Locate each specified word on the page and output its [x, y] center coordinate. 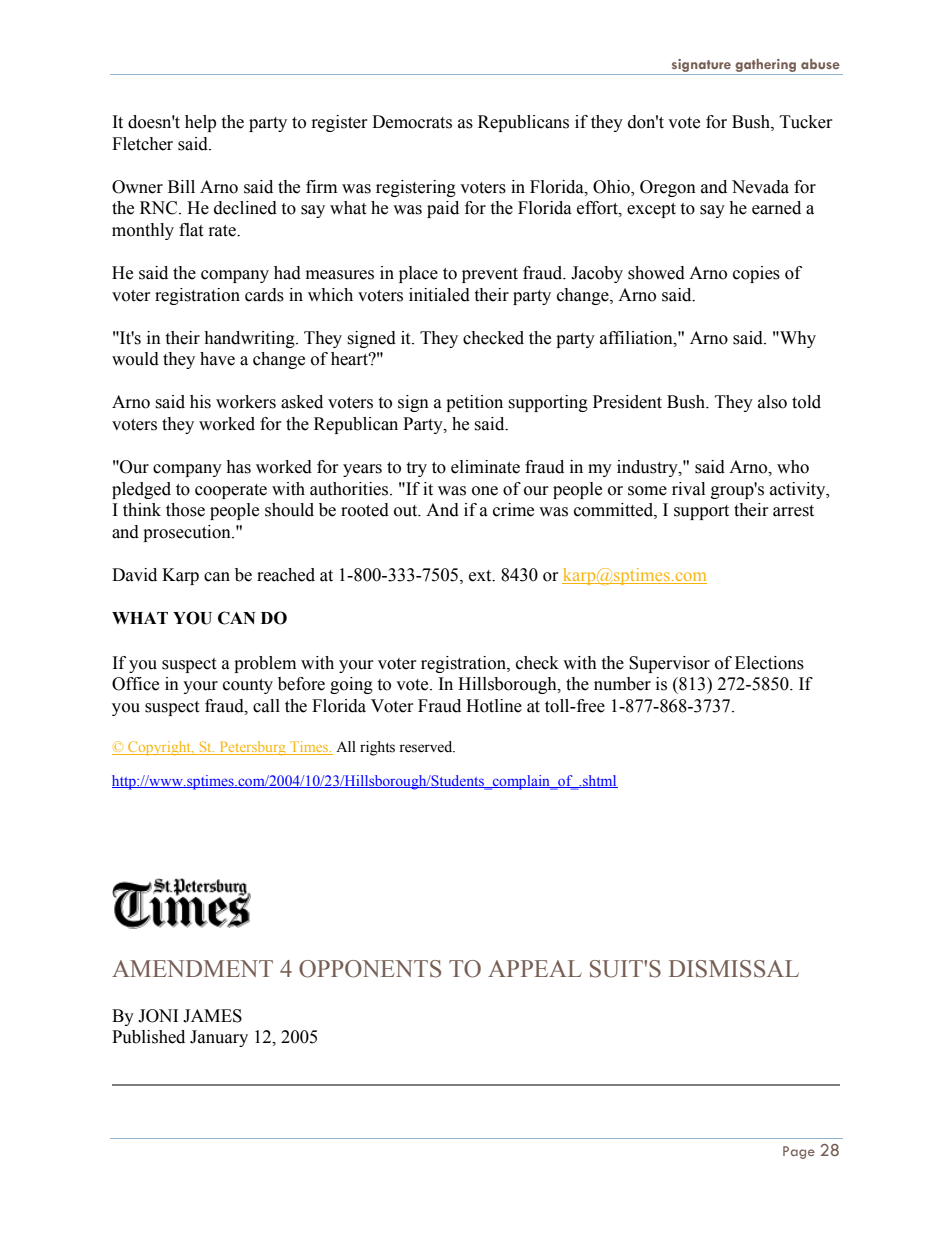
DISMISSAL [734, 969]
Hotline [494, 706]
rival [688, 489]
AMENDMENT [192, 968]
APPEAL [535, 968]
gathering [766, 67]
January [219, 1038]
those [185, 510]
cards [264, 295]
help [200, 123]
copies [756, 274]
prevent [490, 275]
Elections [769, 663]
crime [513, 510]
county [248, 686]
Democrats [412, 122]
